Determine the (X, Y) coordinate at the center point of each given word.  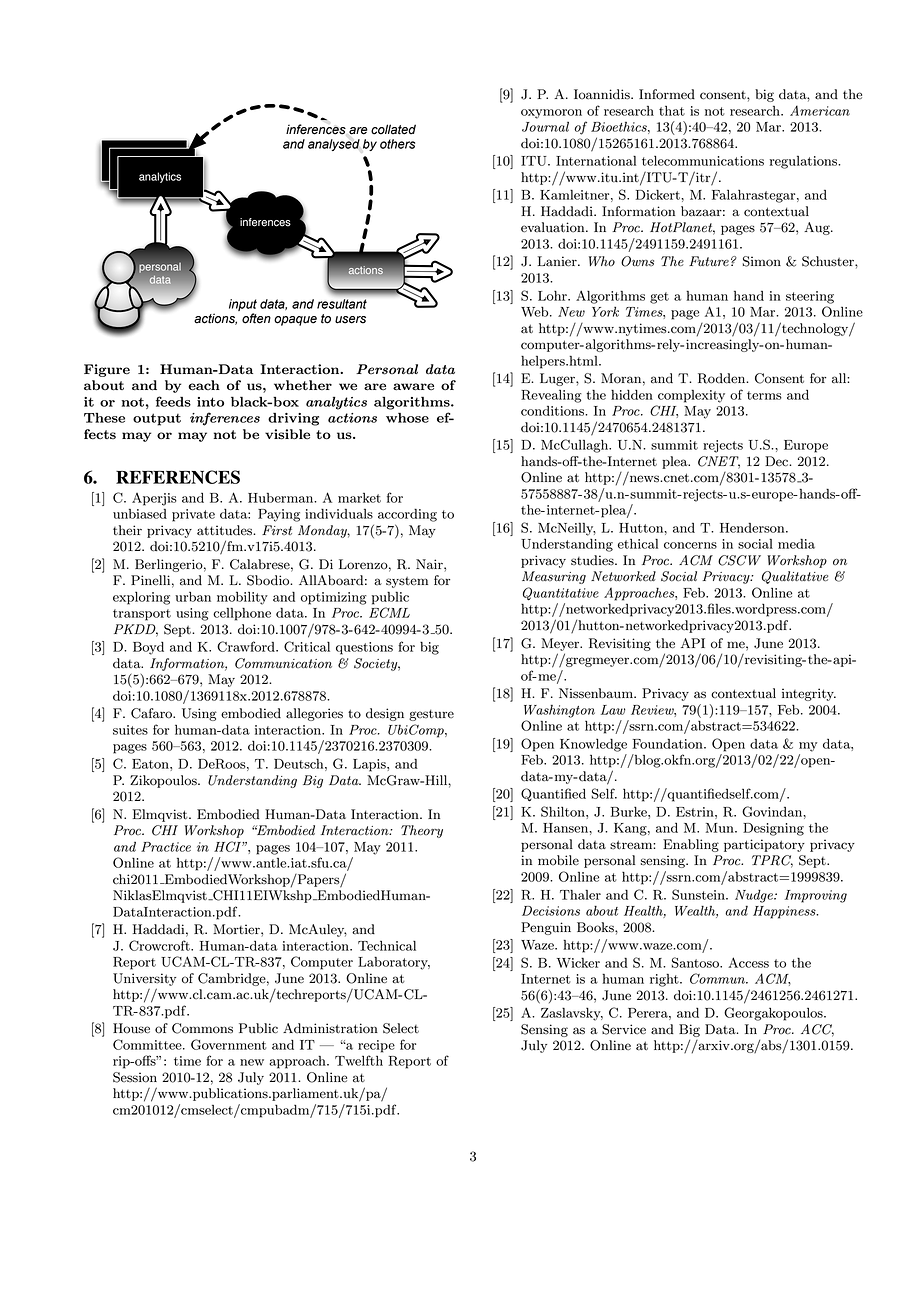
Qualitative (795, 577)
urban (193, 597)
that (672, 111)
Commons (202, 1028)
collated (393, 129)
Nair (430, 564)
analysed (334, 145)
